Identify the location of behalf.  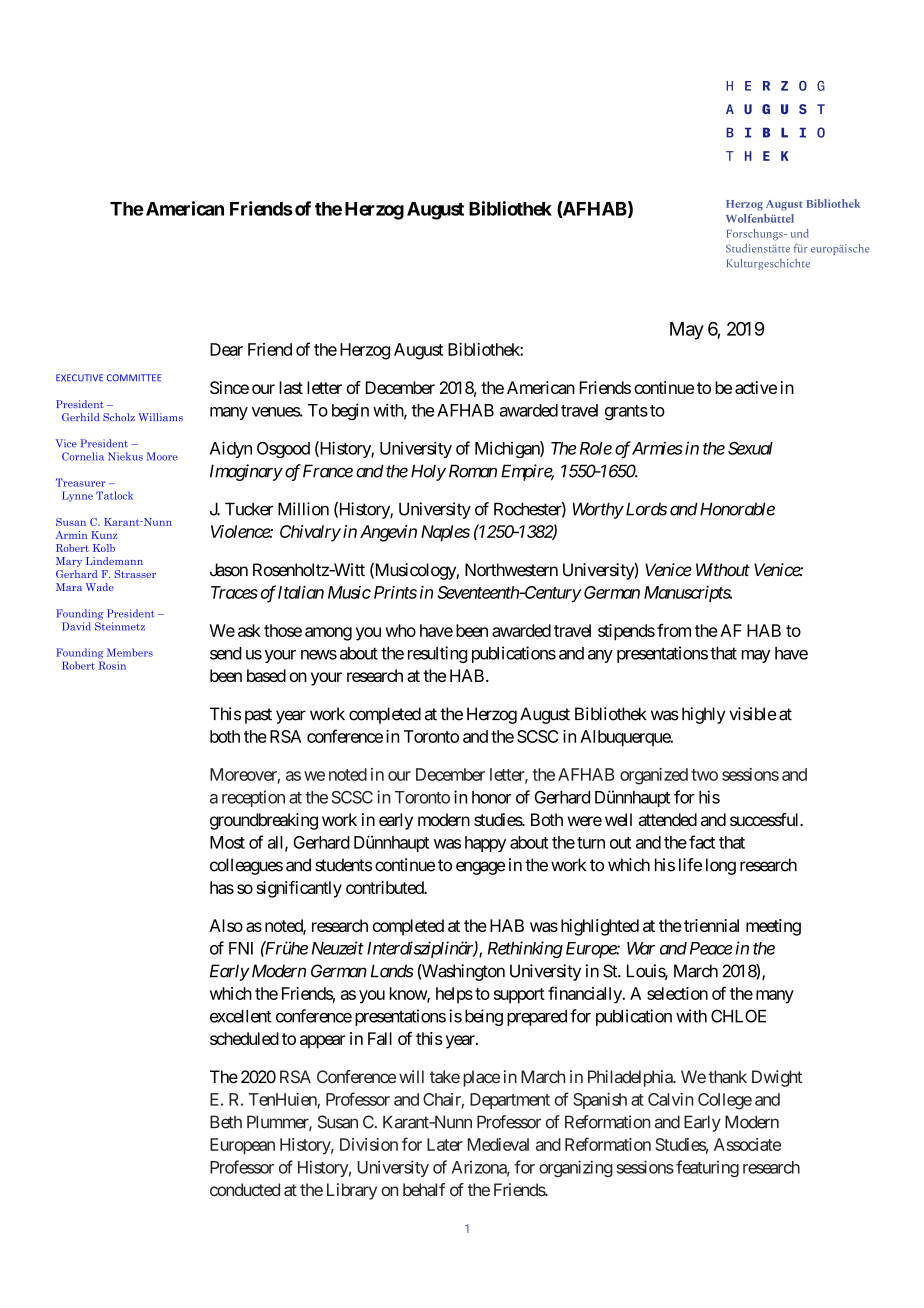
(424, 1189).
